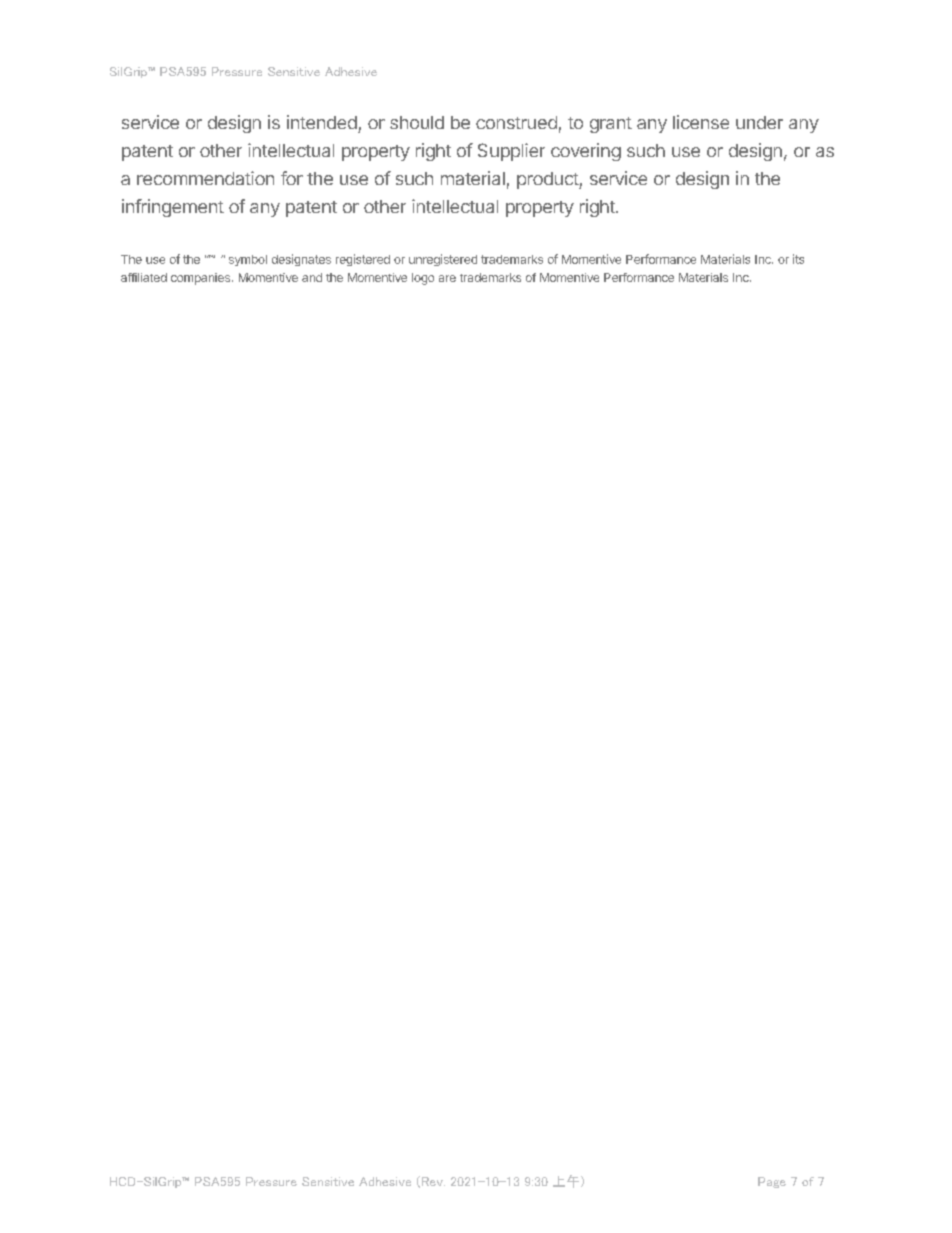  What do you see at coordinates (312, 277) in the screenshot?
I see `and` at bounding box center [312, 277].
